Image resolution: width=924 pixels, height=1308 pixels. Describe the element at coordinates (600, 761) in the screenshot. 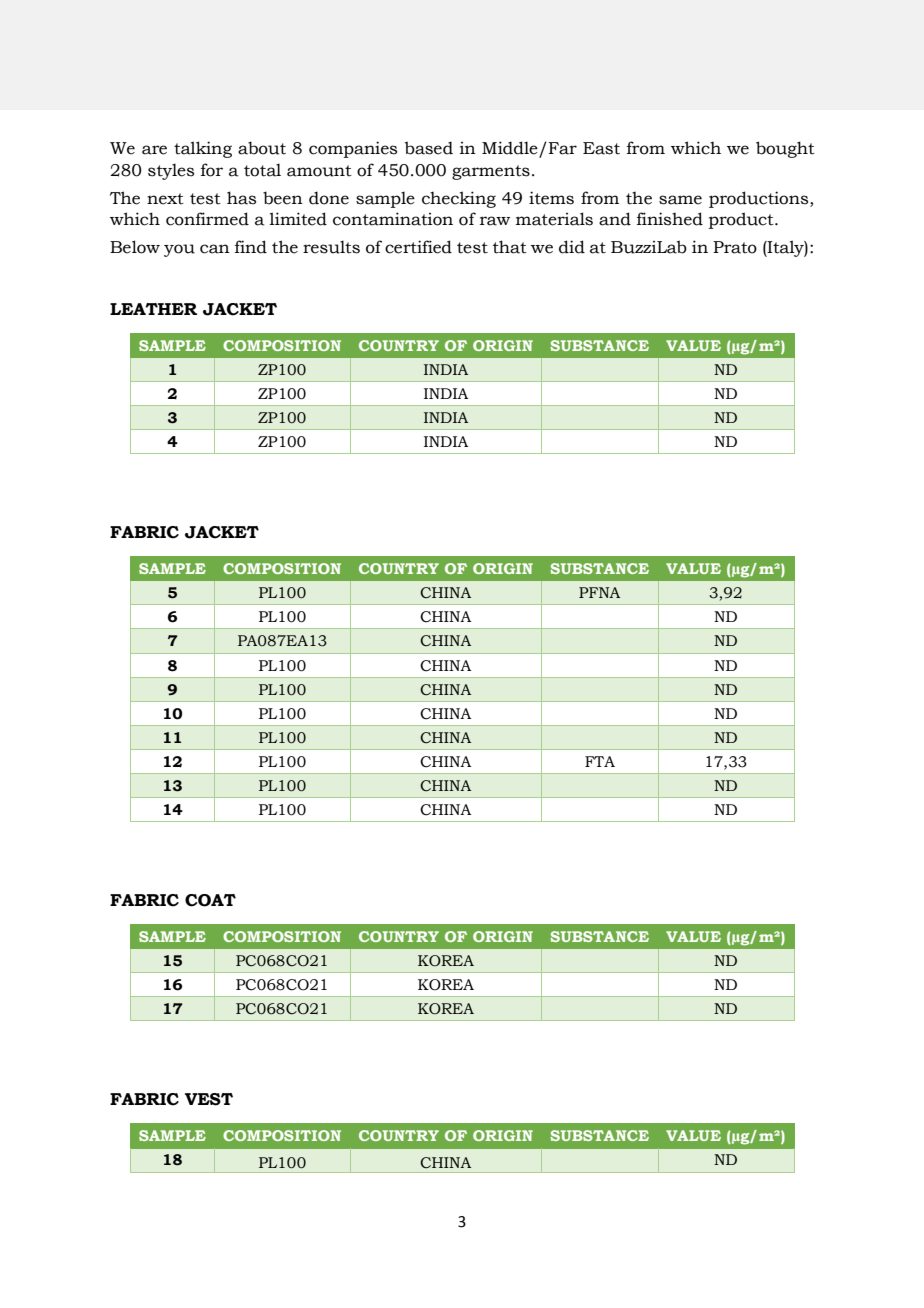

I see `FTA` at that location.
